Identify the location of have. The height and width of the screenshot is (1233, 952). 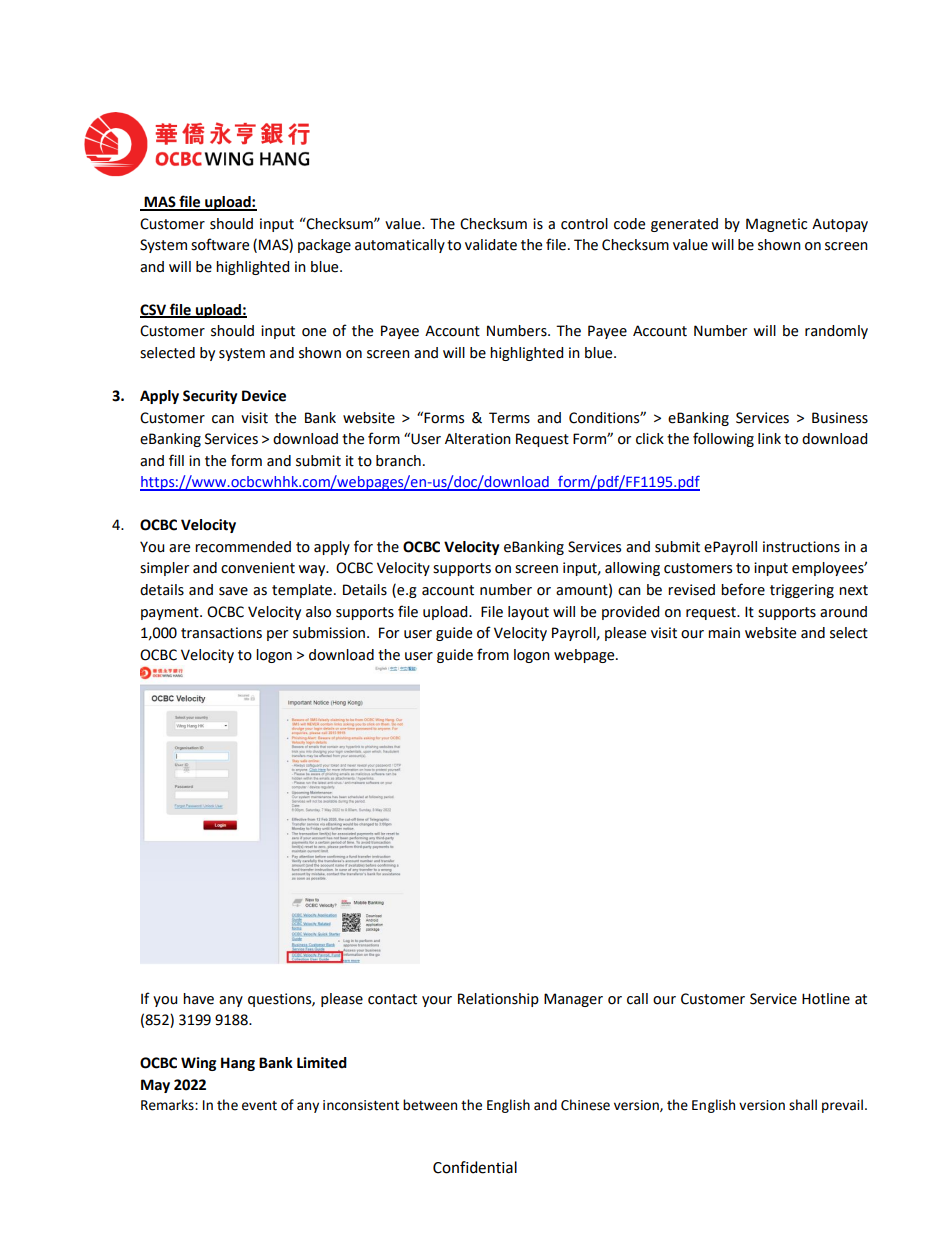
(198, 999).
